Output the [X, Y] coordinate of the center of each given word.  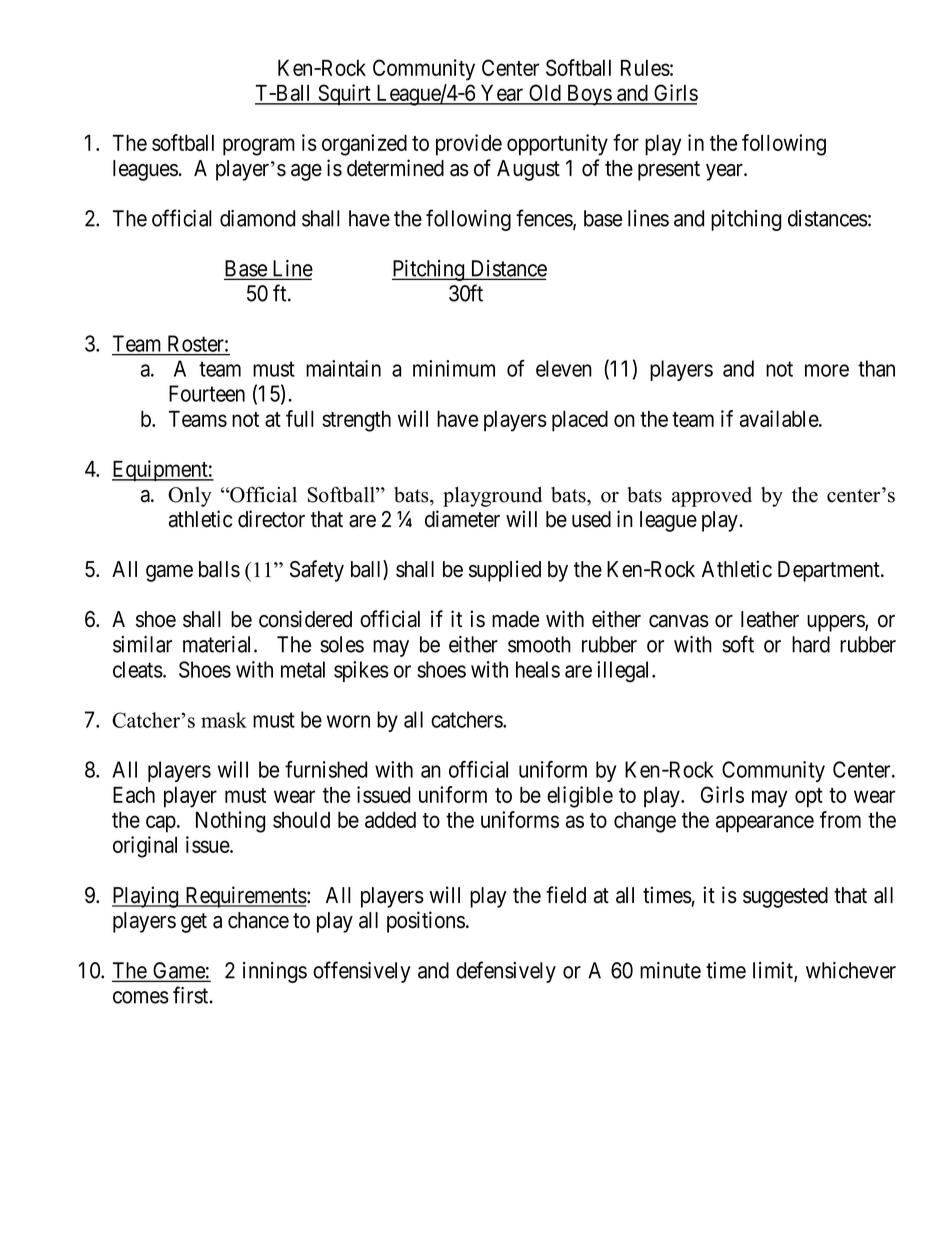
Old [545, 94]
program [259, 147]
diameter [462, 519]
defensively [506, 972]
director [271, 519]
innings [275, 972]
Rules [645, 68]
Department [830, 571]
